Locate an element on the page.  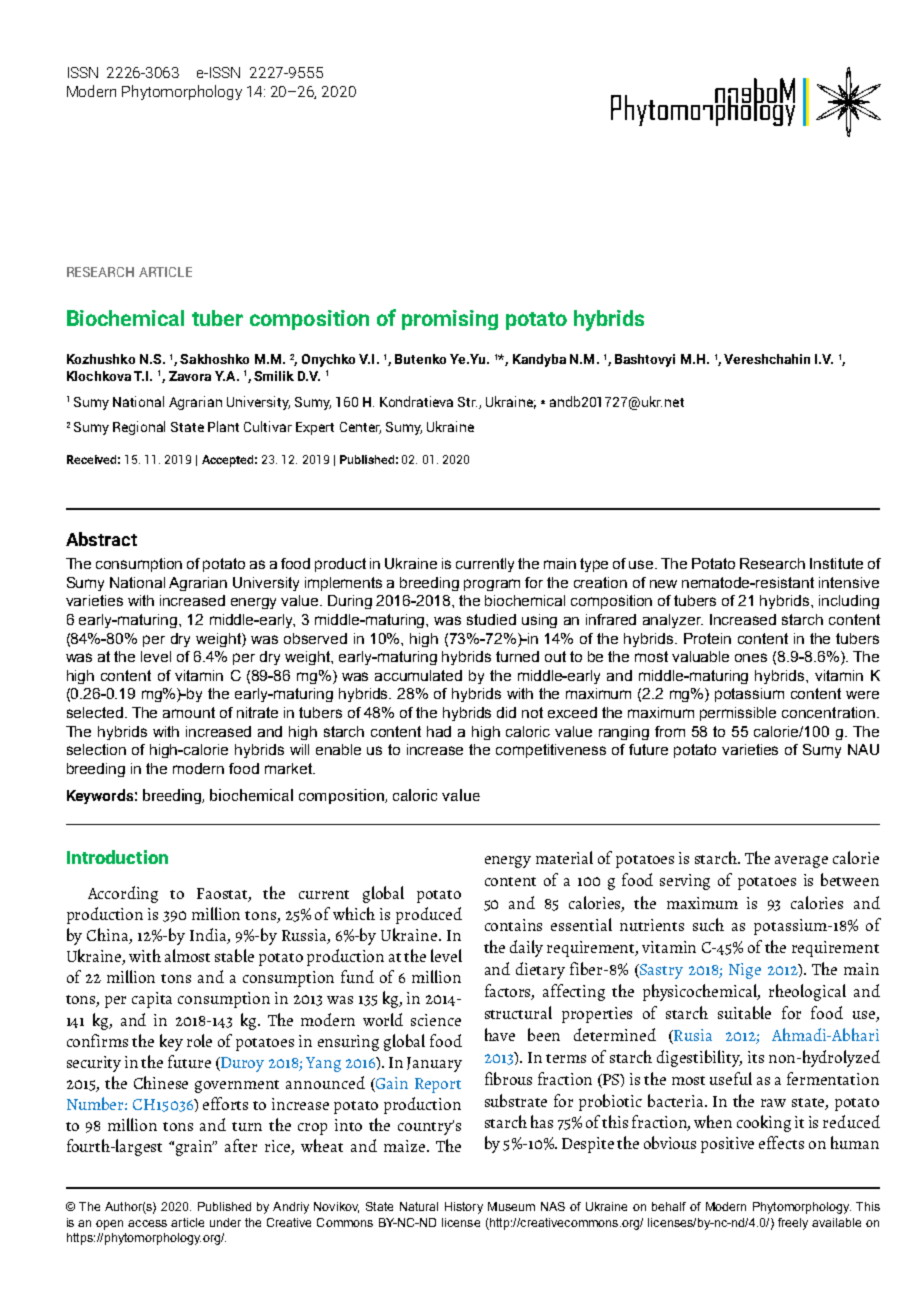
suitable is located at coordinates (744, 1012).
